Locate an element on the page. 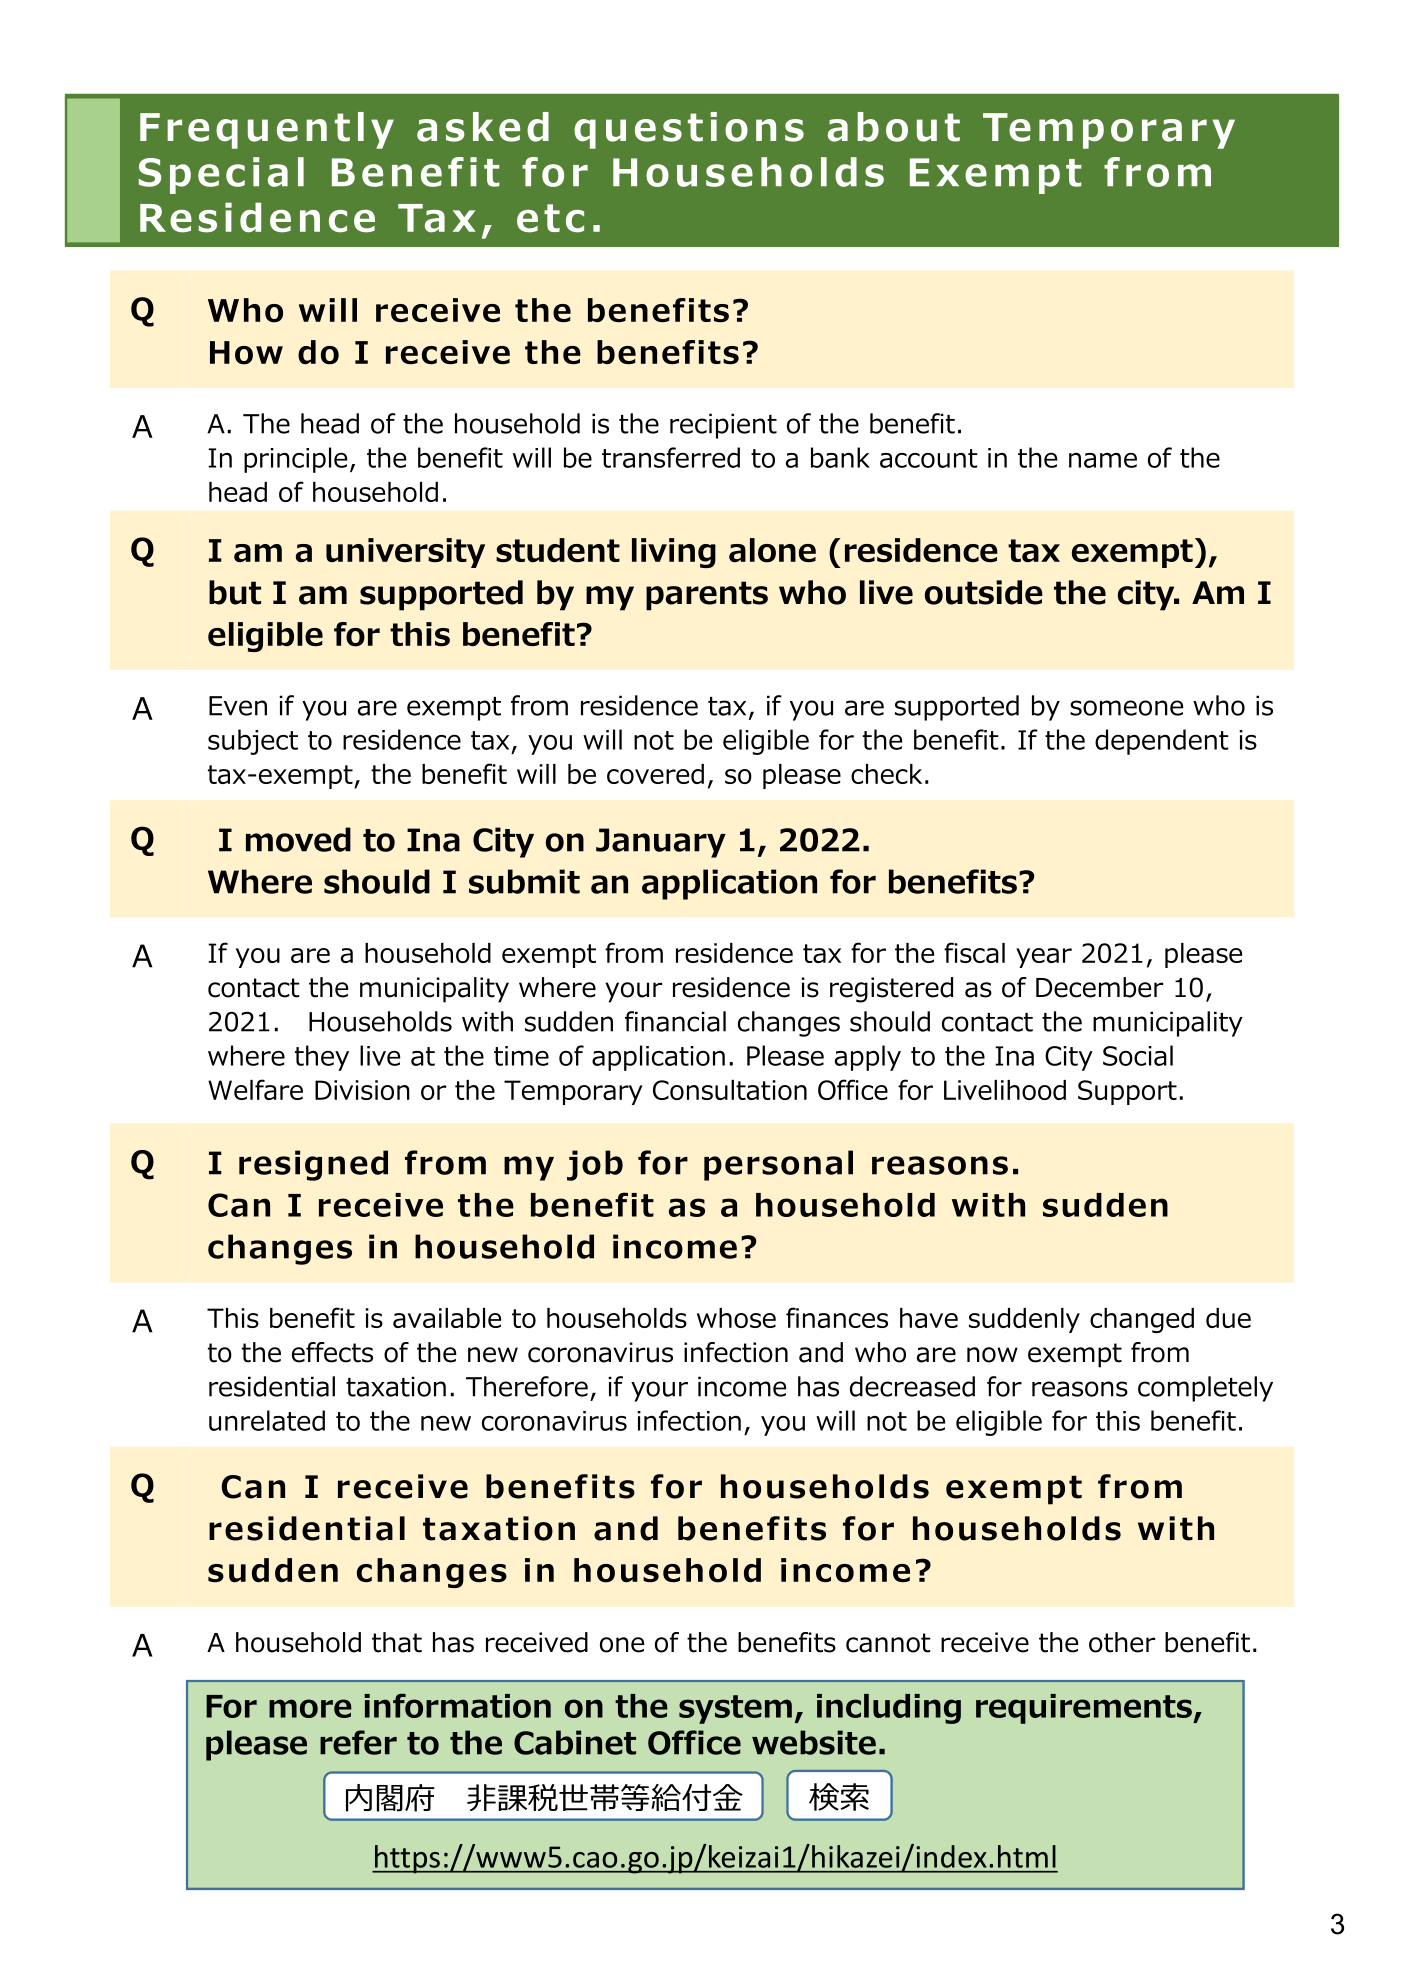  December is located at coordinates (1099, 987).
